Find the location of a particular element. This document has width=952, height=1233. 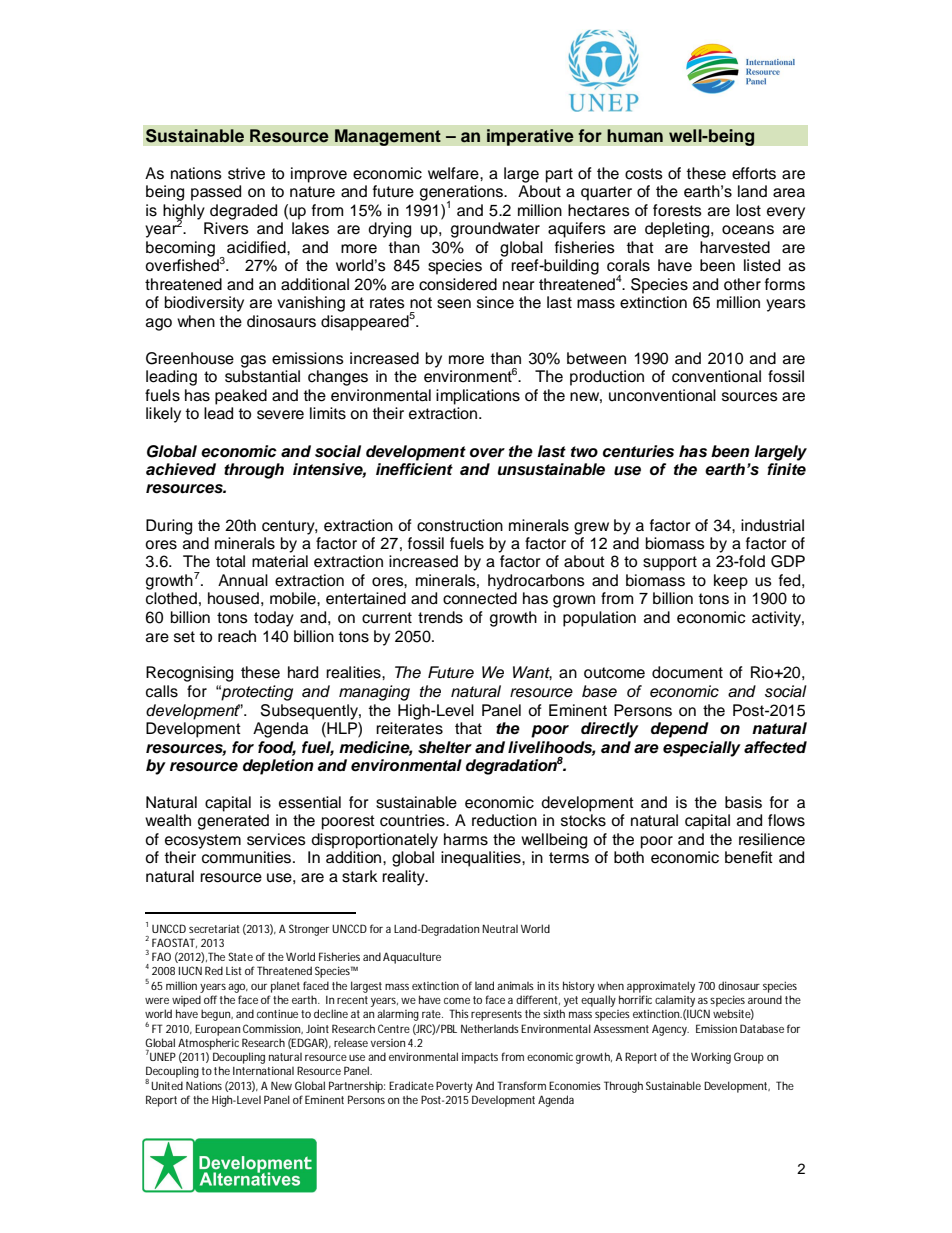

welfare is located at coordinates (454, 173).
